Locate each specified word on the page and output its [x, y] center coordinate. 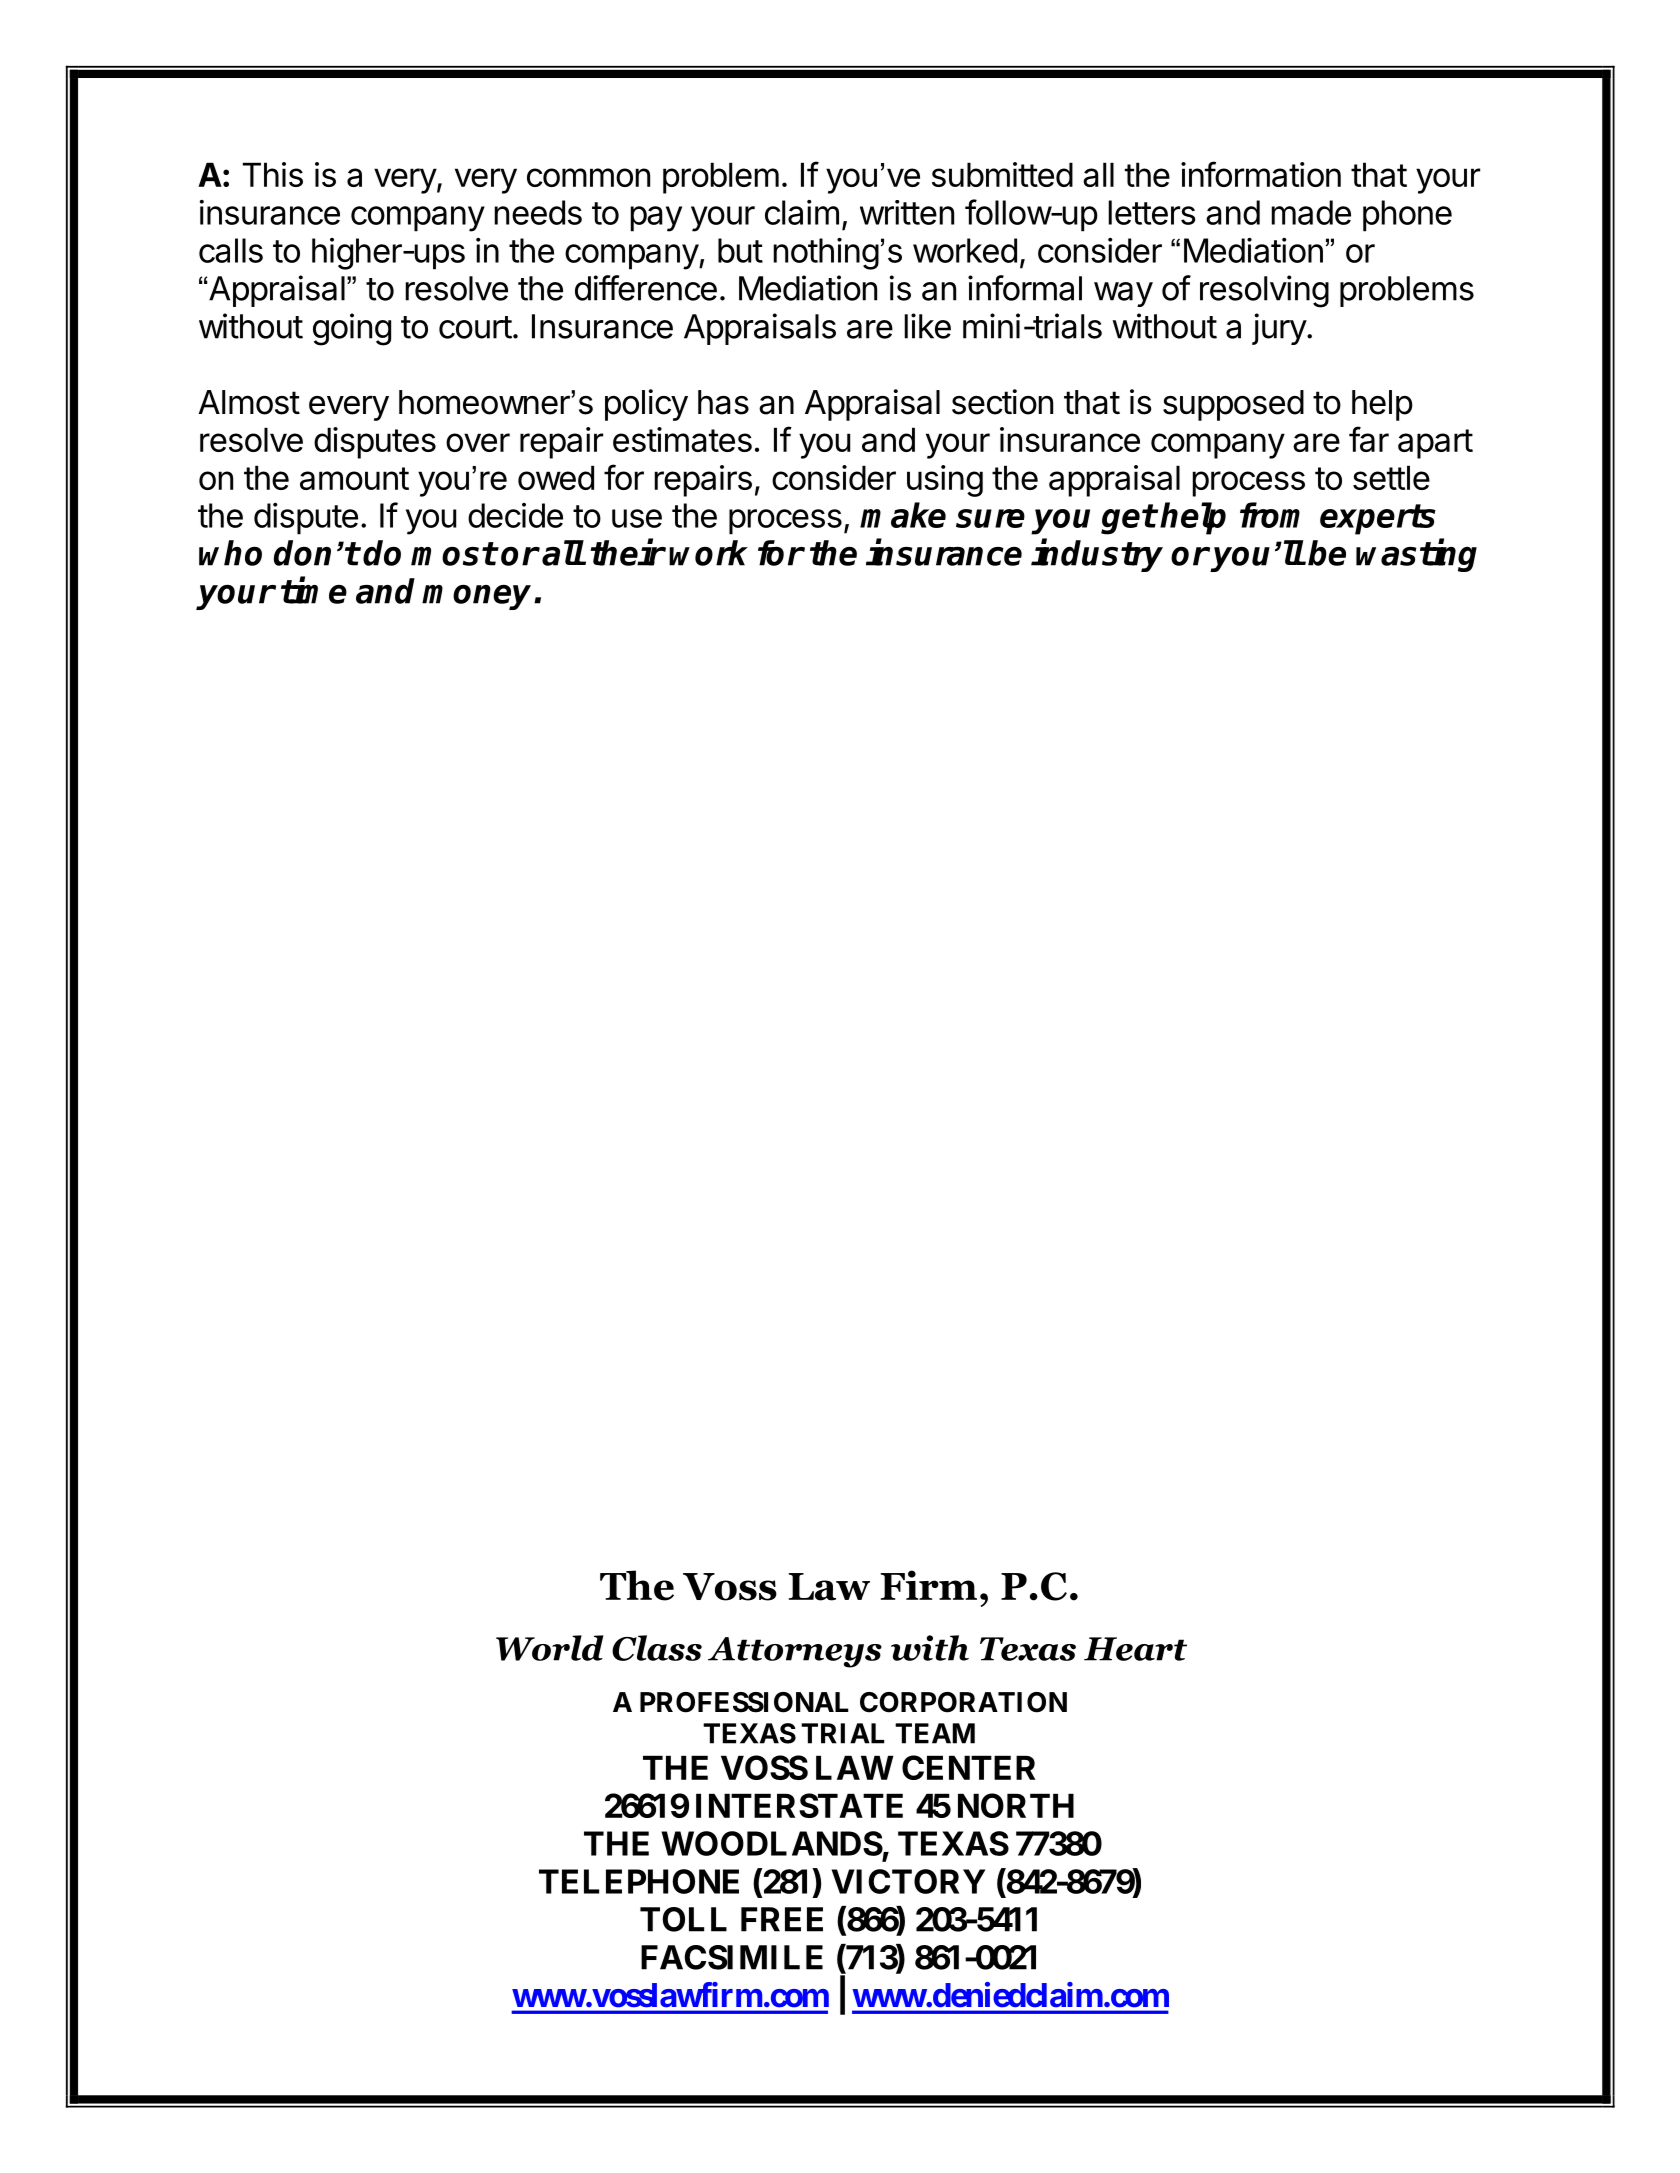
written [907, 212]
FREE [782, 1919]
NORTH [1016, 1805]
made [1311, 212]
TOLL [683, 1919]
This [273, 174]
